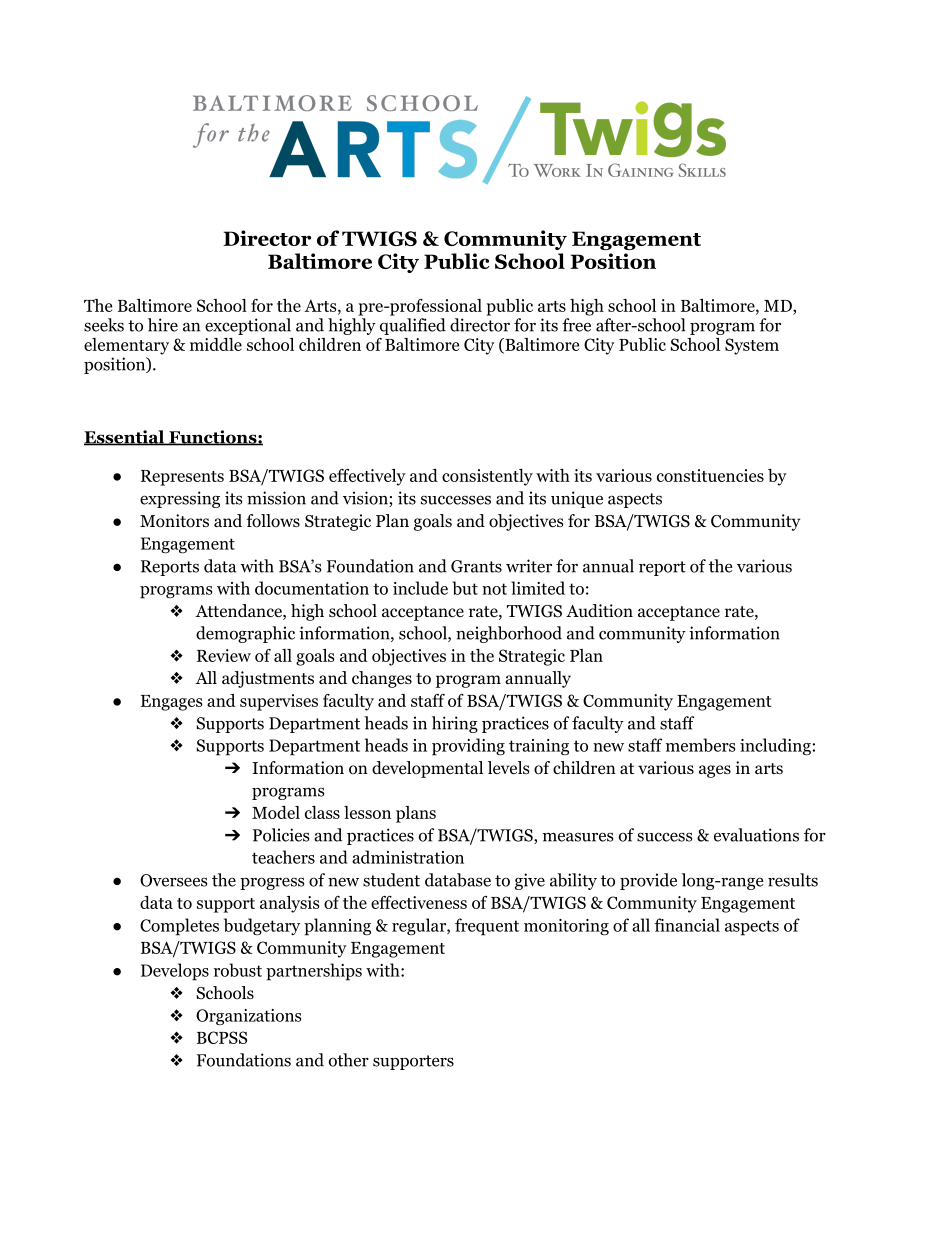 The image size is (952, 1233). What do you see at coordinates (752, 346) in the screenshot?
I see `System` at bounding box center [752, 346].
